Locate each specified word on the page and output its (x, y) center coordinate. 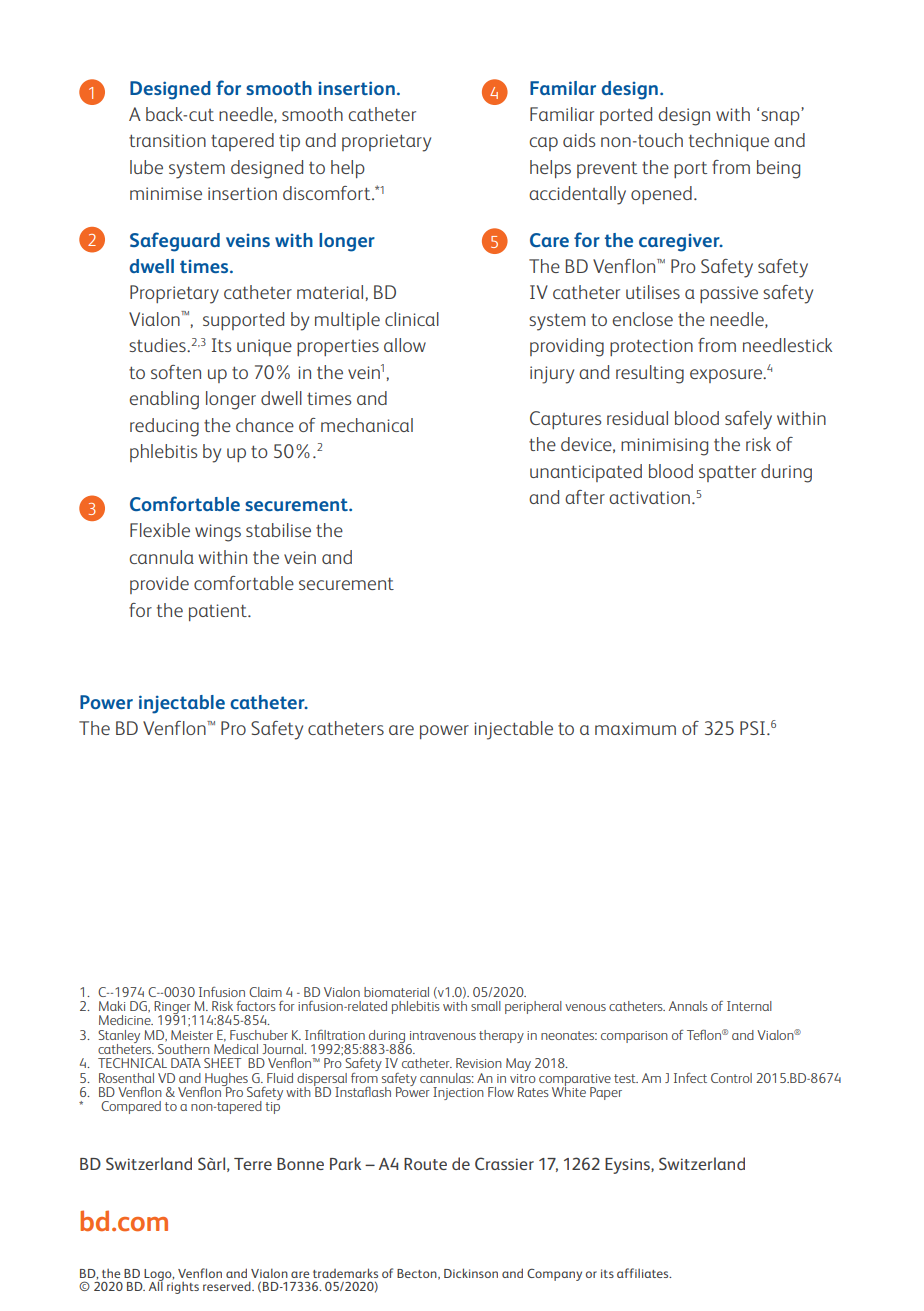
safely (748, 420)
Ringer (173, 1009)
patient (219, 612)
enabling (164, 400)
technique (729, 142)
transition (167, 140)
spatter (727, 474)
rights (183, 1286)
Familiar (562, 114)
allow (405, 345)
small (486, 1006)
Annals (688, 1006)
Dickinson (471, 1273)
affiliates (644, 1273)
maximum (635, 728)
